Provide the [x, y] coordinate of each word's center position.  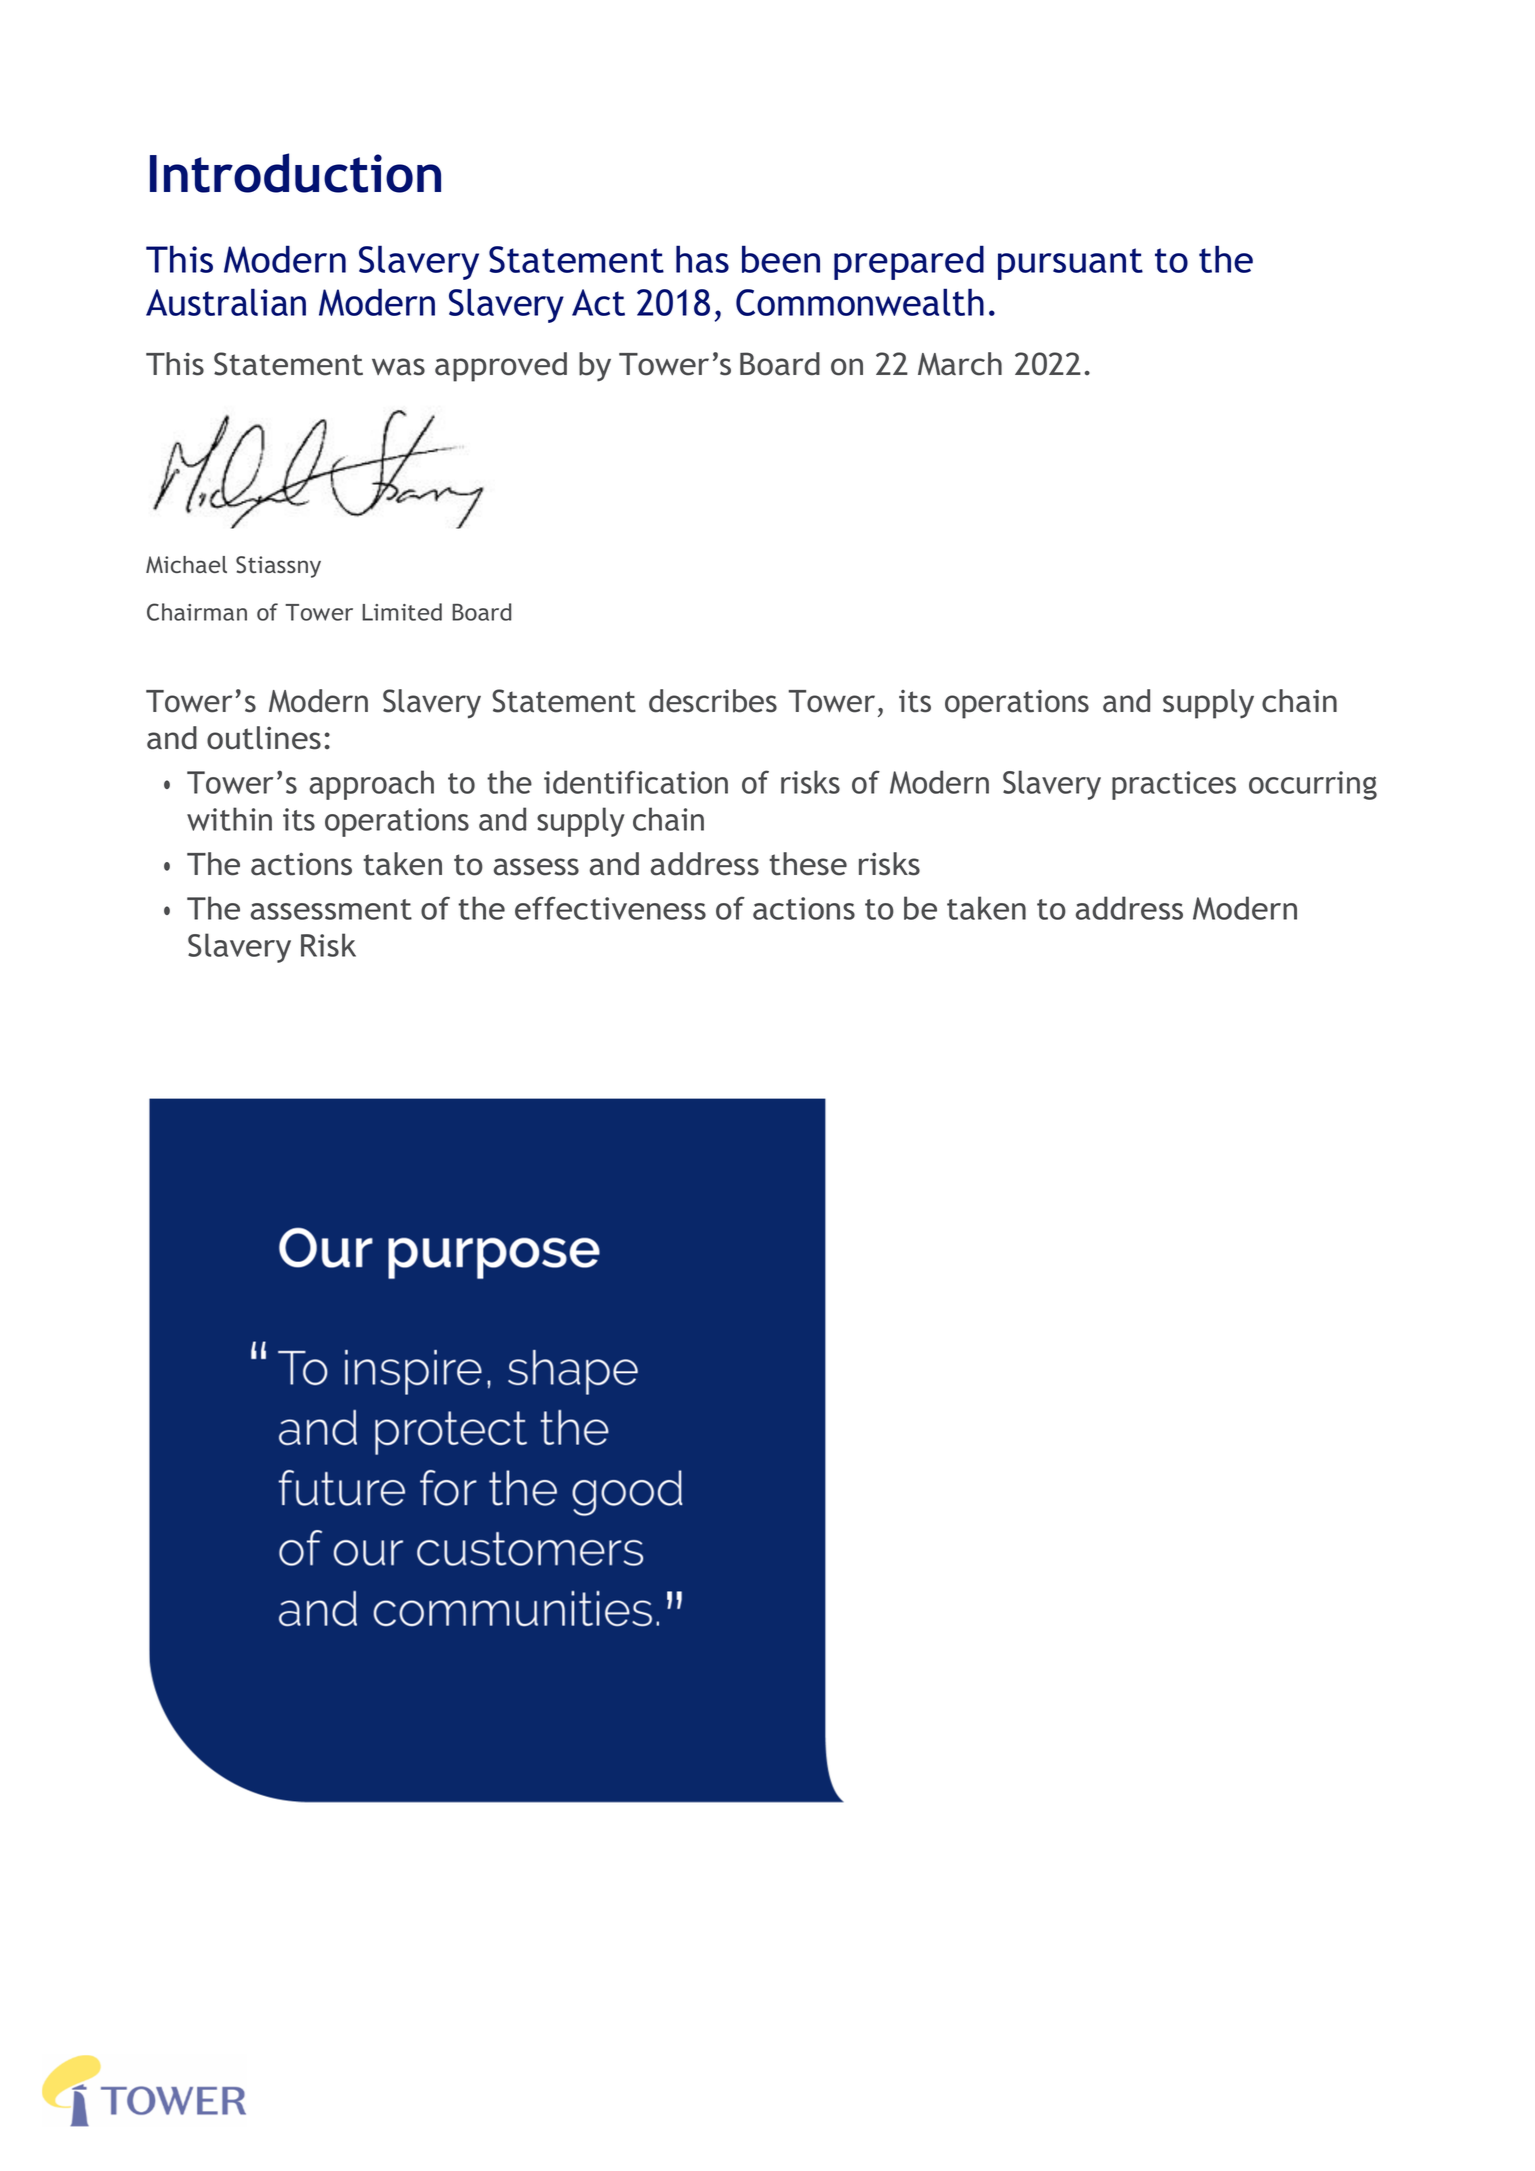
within [229, 819]
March [960, 364]
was [398, 367]
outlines [264, 738]
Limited [402, 612]
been [781, 259]
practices [1174, 785]
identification [636, 782]
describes [713, 701]
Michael [186, 564]
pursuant [1070, 264]
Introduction [295, 173]
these [808, 864]
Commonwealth [860, 302]
